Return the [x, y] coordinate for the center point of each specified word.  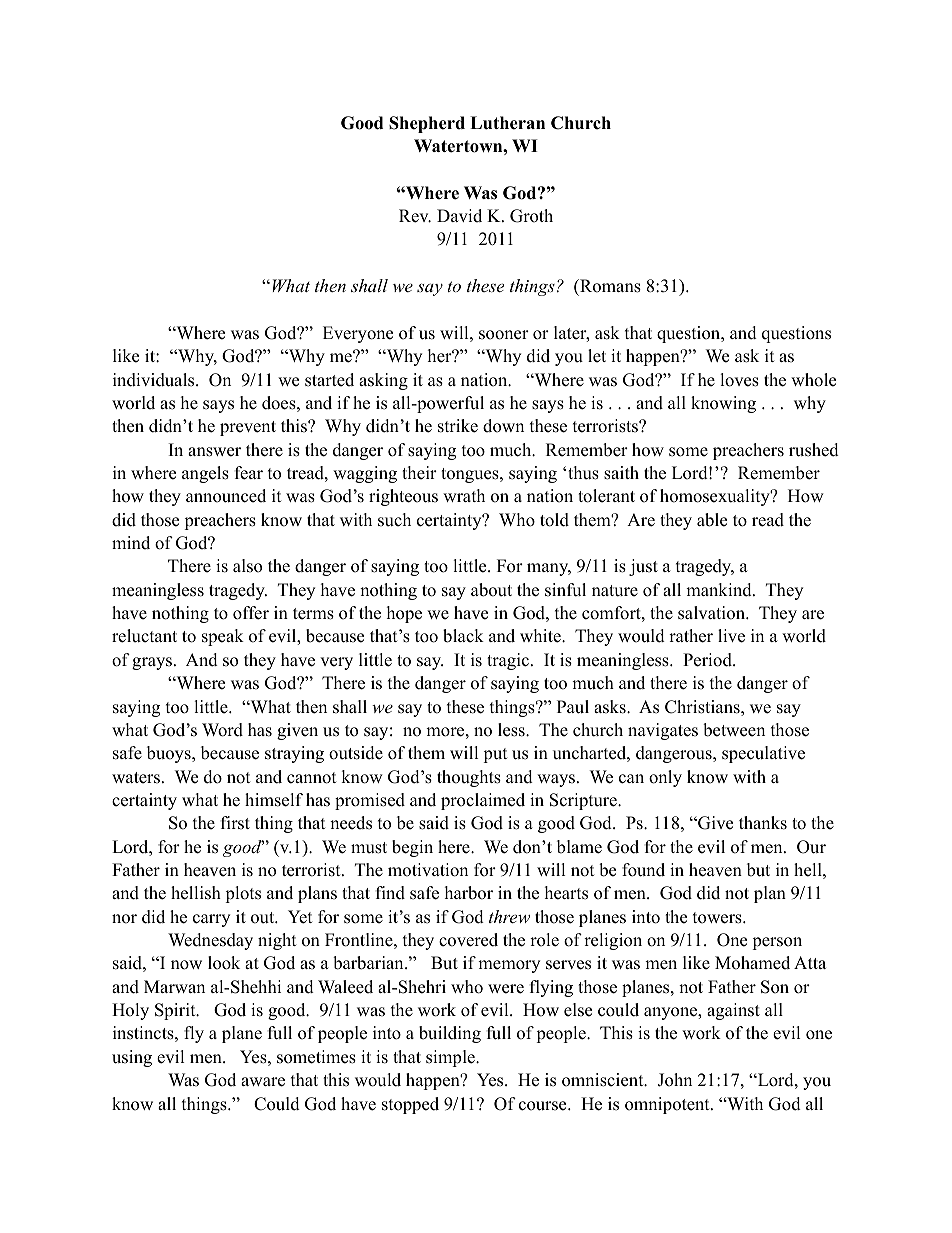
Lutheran [507, 123]
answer [214, 452]
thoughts [469, 778]
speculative [763, 754]
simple [451, 1058]
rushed [814, 450]
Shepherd [427, 124]
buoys [170, 754]
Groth [531, 216]
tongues [471, 475]
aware [263, 1082]
